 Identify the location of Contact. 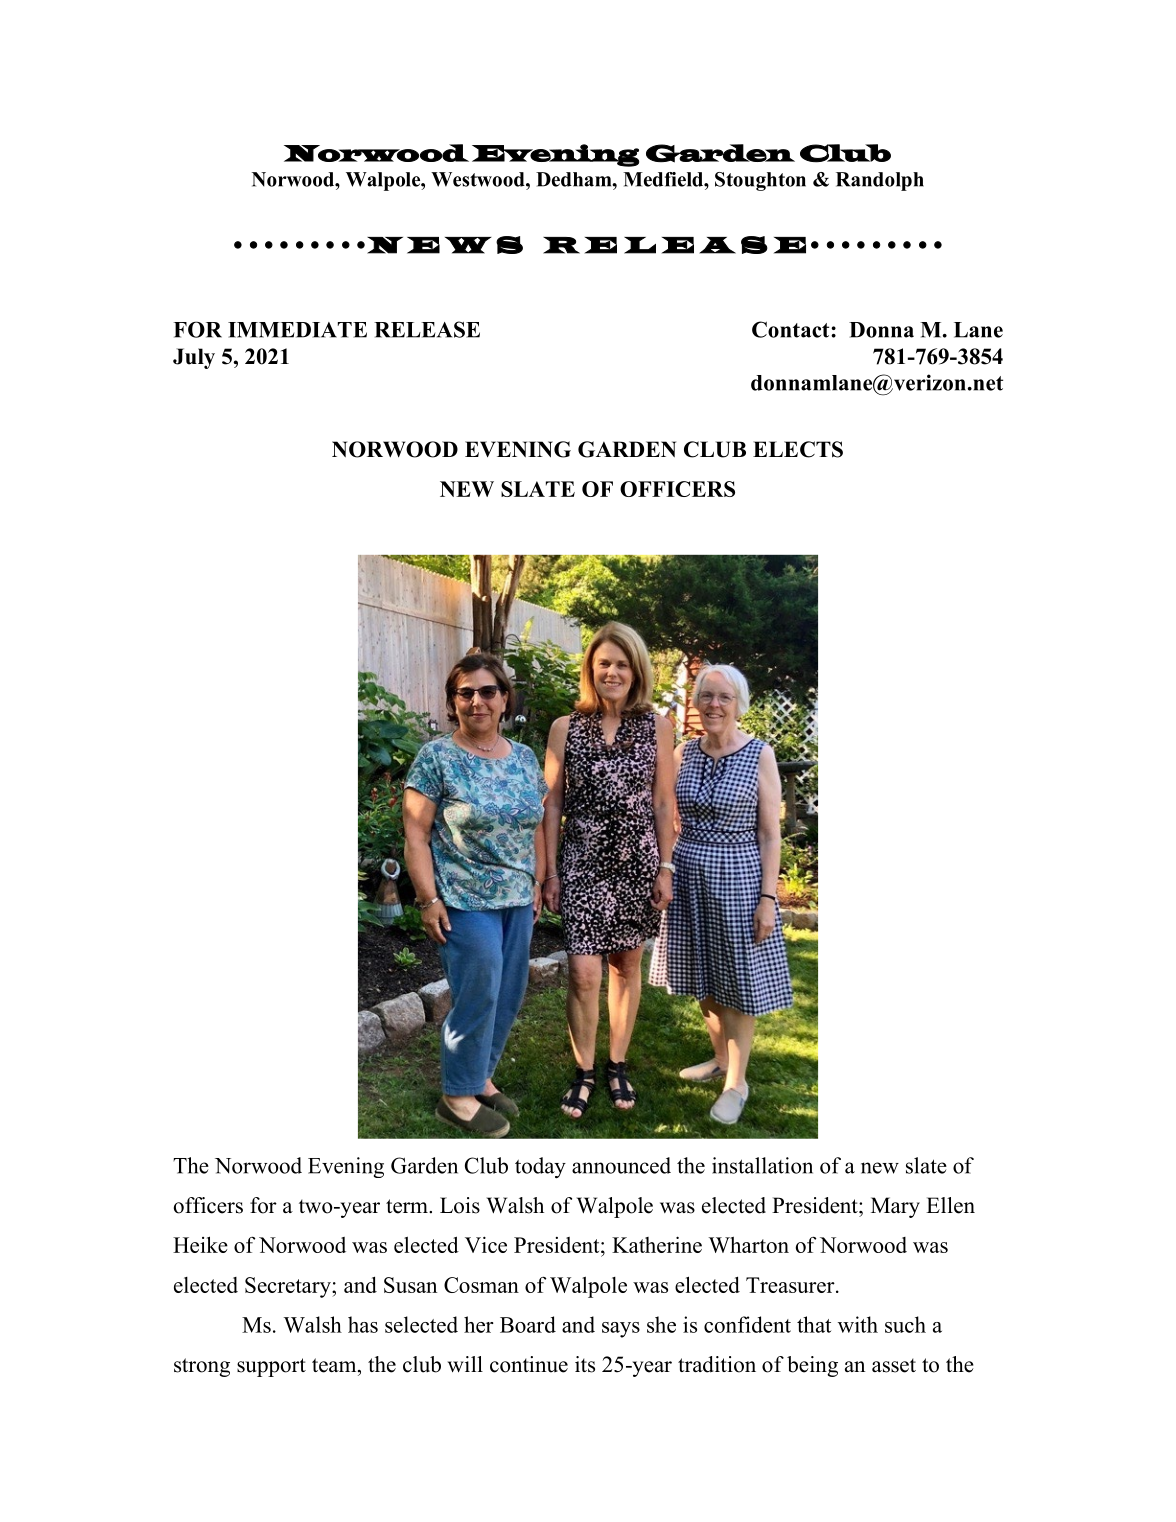
(792, 329).
